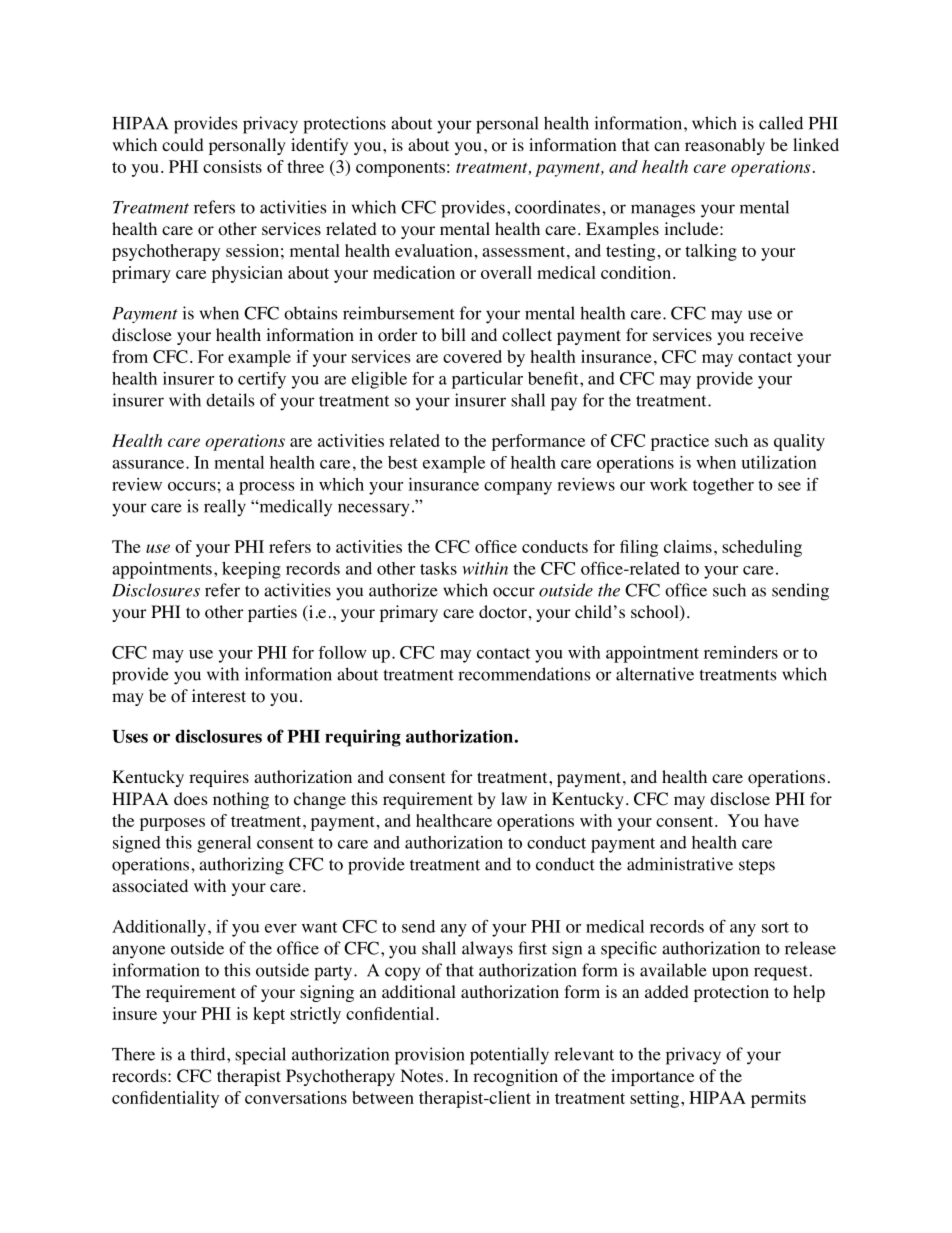 Image resolution: width=952 pixels, height=1233 pixels. I want to click on doctor, so click(503, 612).
